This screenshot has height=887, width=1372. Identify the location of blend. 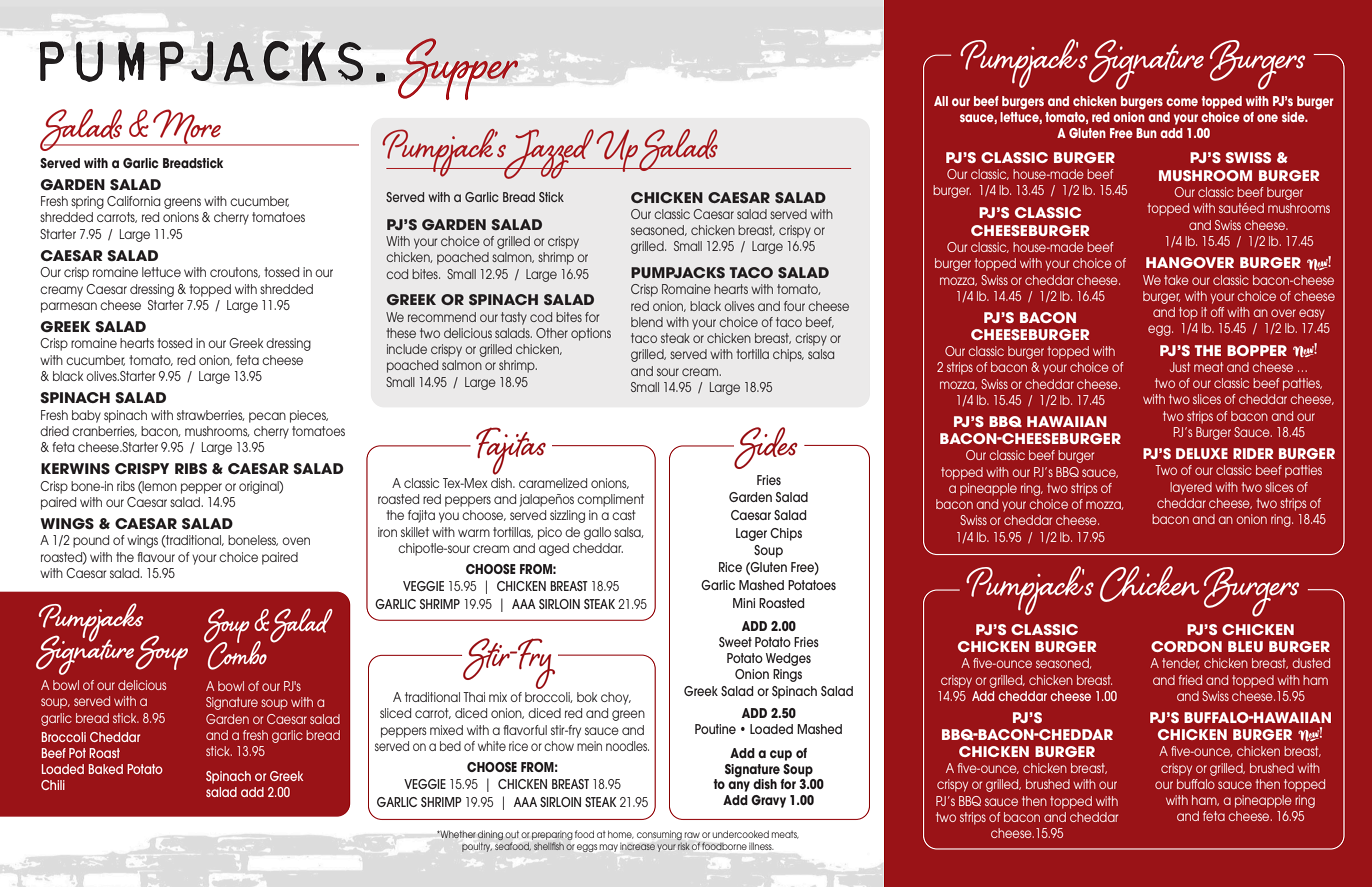
(647, 322).
